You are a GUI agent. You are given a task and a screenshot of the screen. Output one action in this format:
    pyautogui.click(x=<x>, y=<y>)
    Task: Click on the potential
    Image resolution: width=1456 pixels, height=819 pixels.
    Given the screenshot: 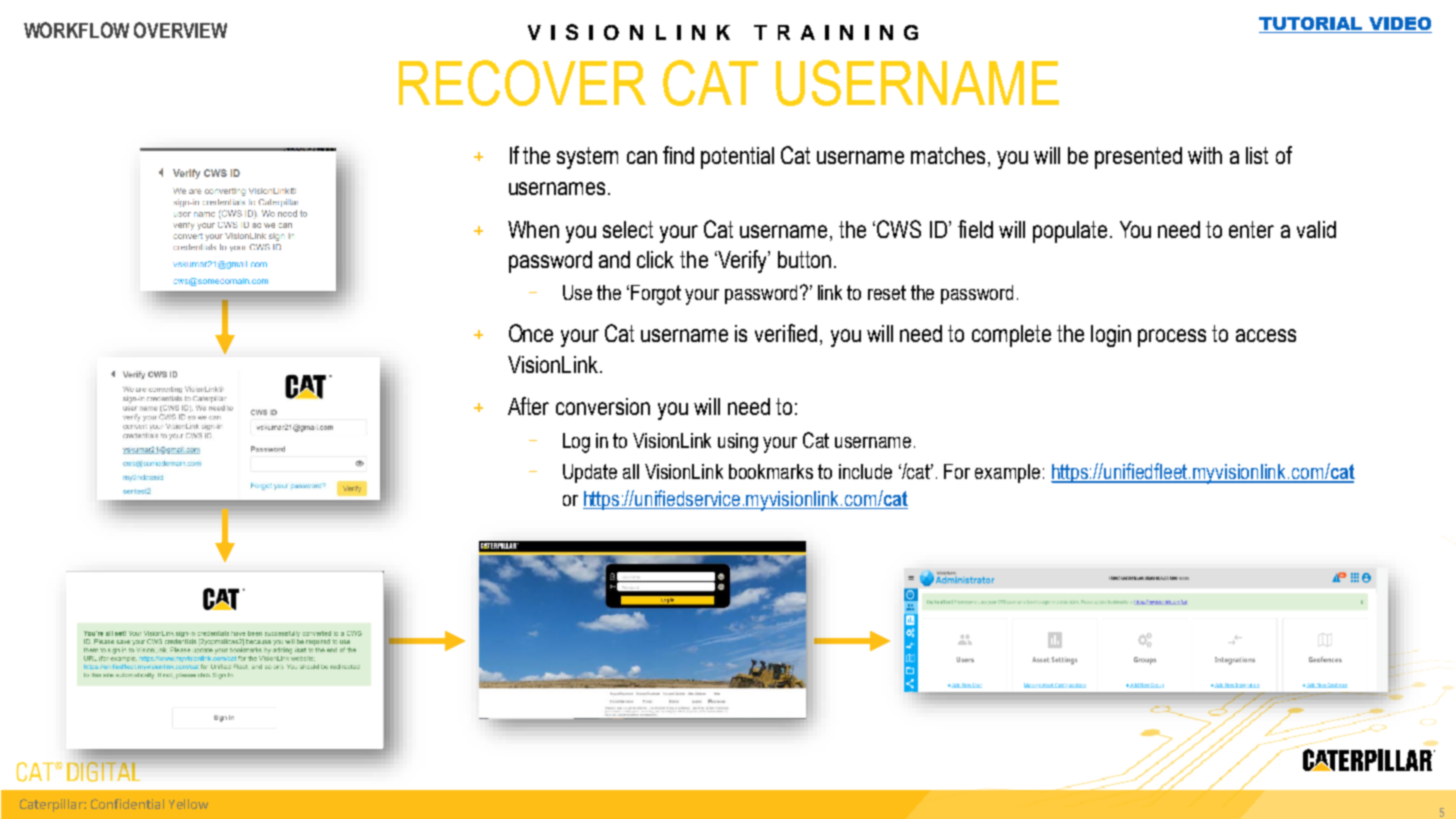 What is the action you would take?
    pyautogui.click(x=737, y=158)
